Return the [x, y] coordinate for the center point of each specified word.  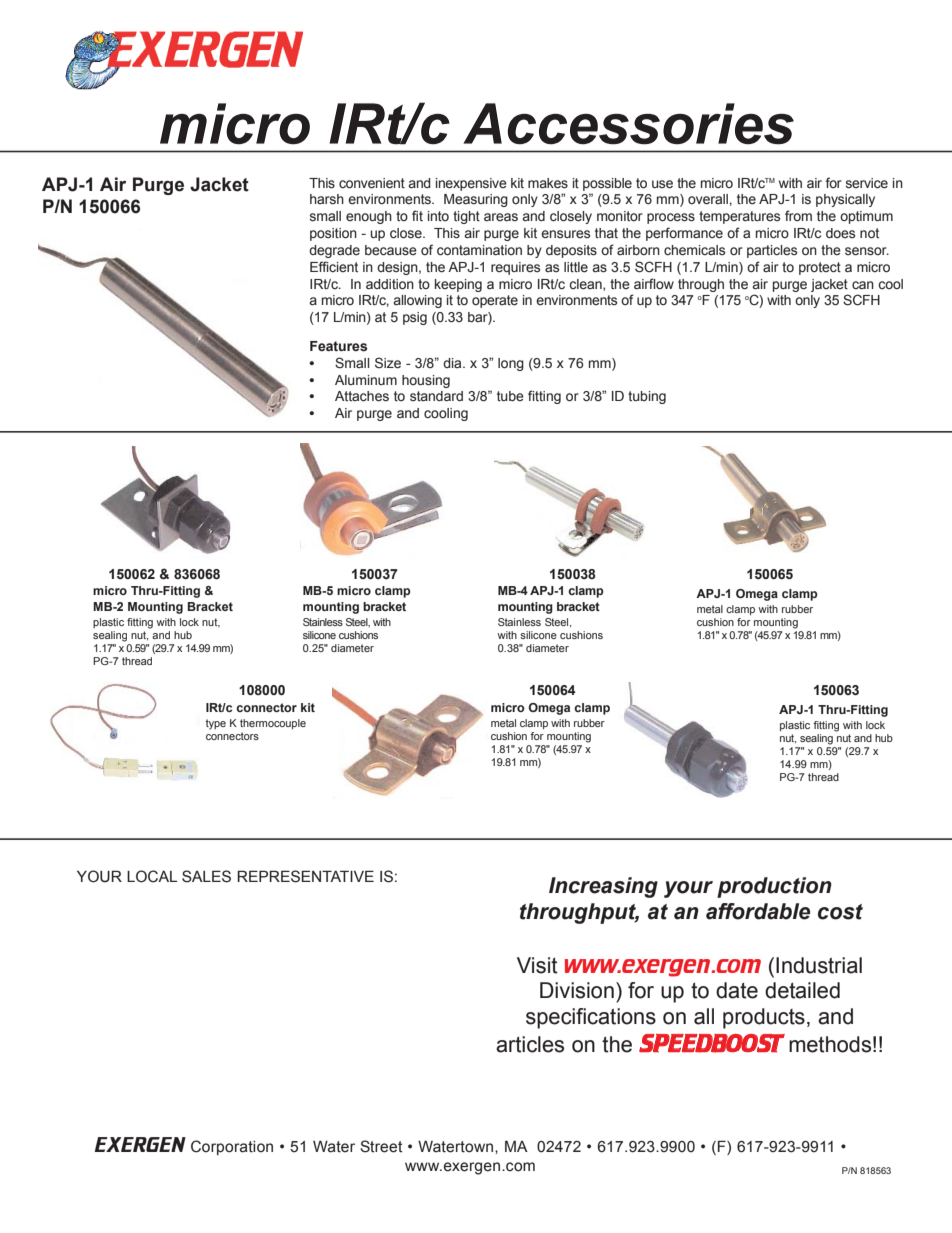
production [774, 887]
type [216, 724]
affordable [758, 911]
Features [338, 346]
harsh [327, 199]
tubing [647, 397]
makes [548, 183]
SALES [206, 876]
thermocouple [273, 724]
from [798, 215]
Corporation [232, 1147]
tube [510, 396]
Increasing [603, 887]
